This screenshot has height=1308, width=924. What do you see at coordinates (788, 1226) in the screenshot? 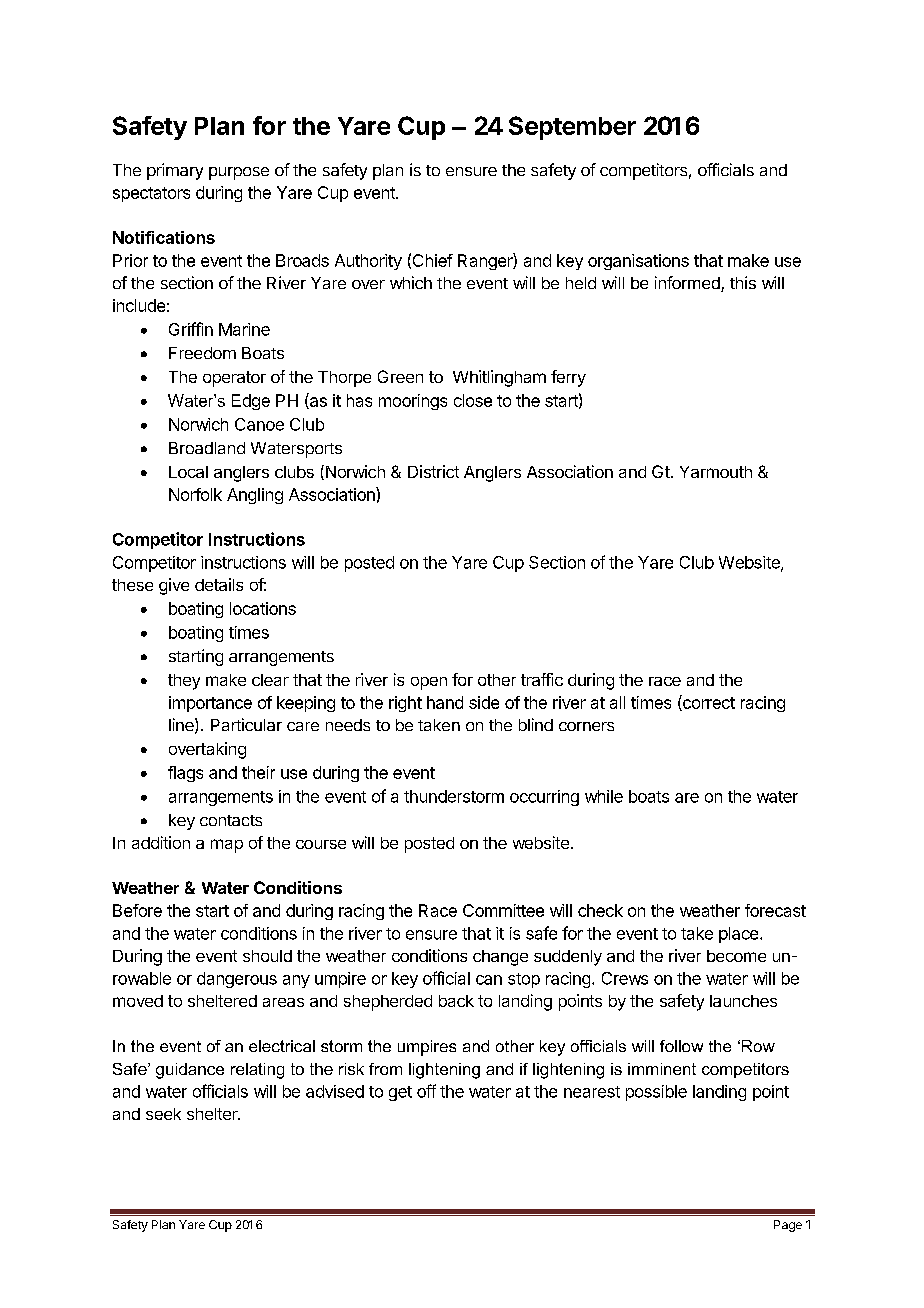
I see `Page` at bounding box center [788, 1226].
